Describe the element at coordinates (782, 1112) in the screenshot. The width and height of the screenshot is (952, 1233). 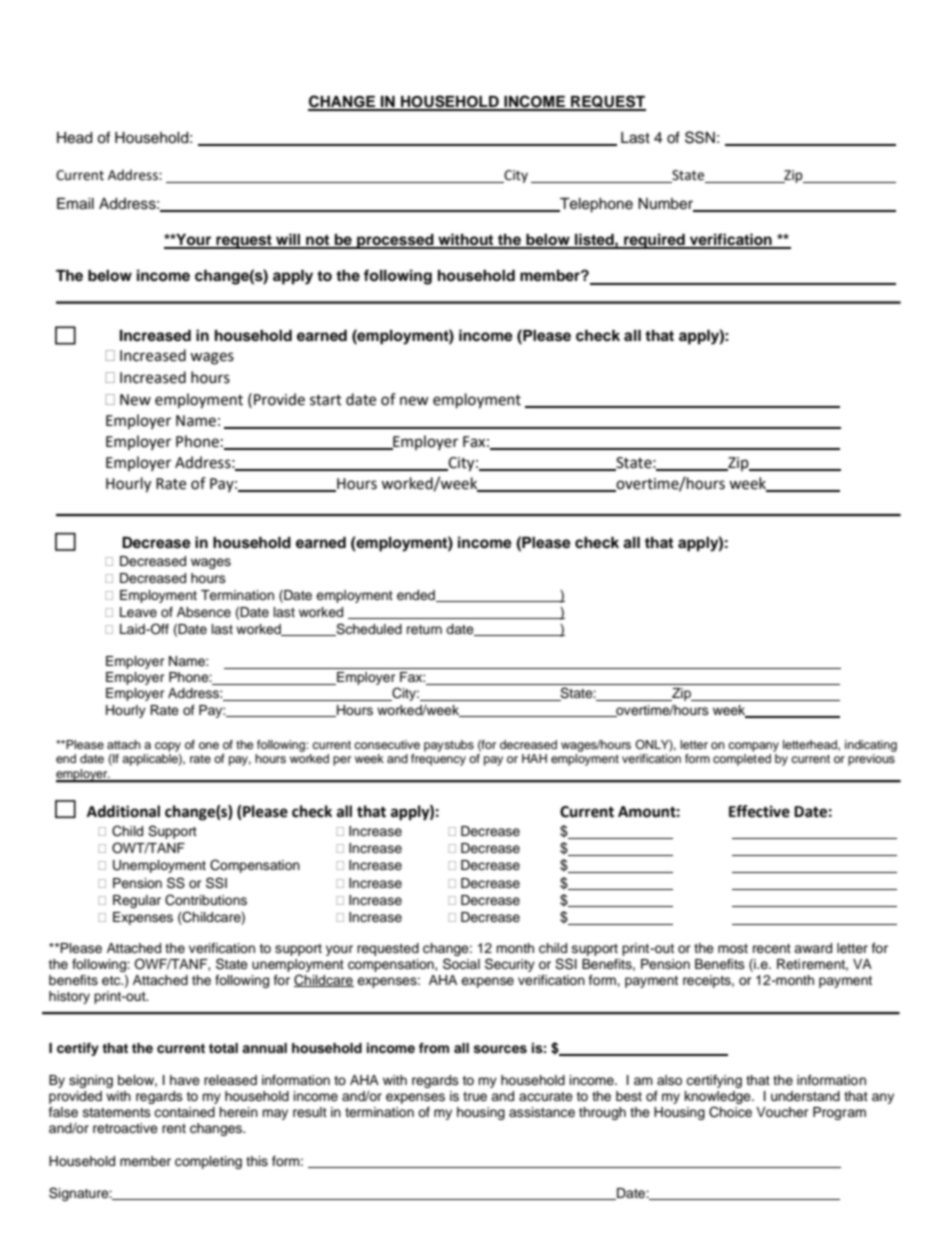
I see `Voucher` at that location.
